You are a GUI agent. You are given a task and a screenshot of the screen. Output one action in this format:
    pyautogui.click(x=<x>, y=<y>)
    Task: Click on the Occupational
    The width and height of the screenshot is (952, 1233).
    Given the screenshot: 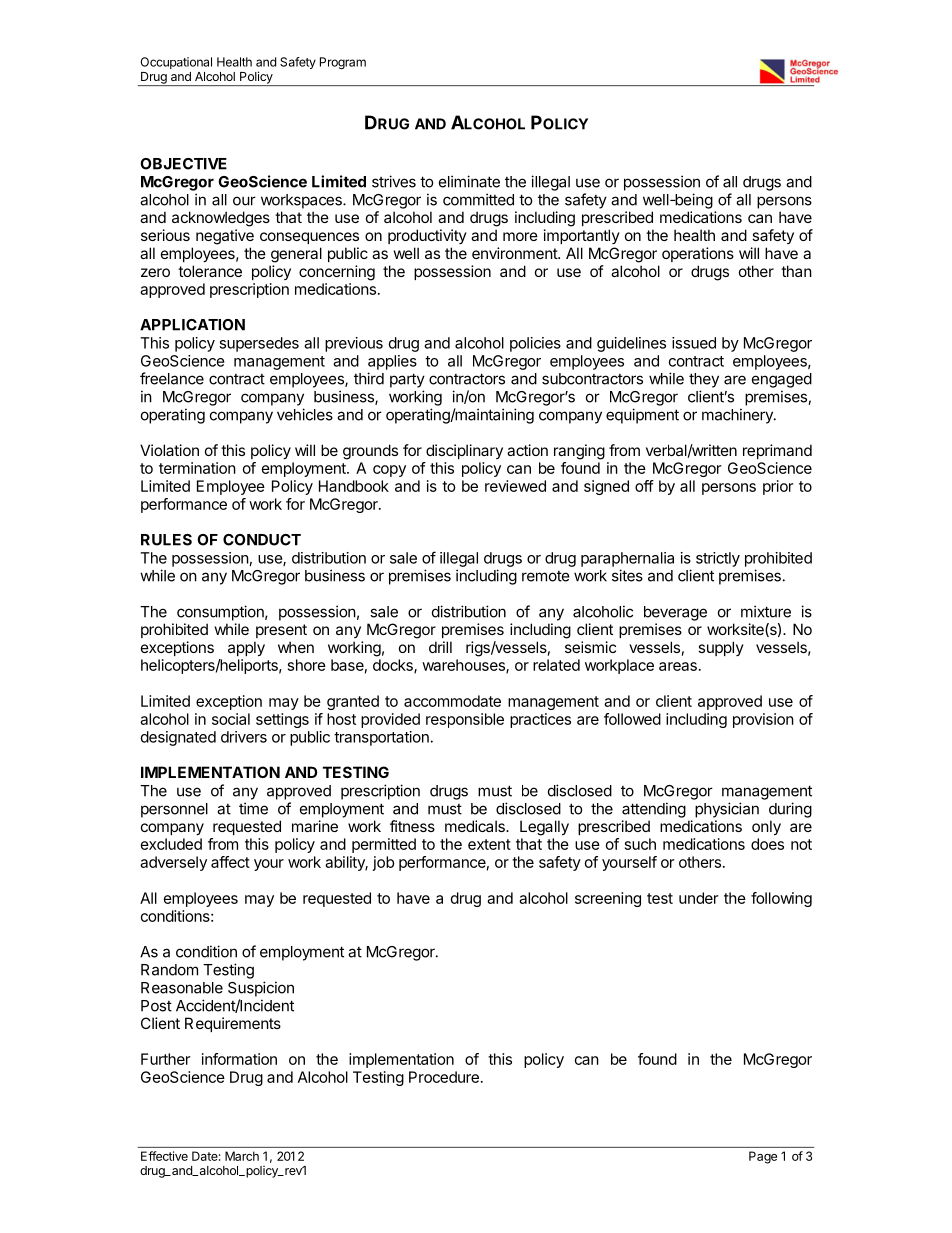 What is the action you would take?
    pyautogui.click(x=176, y=63)
